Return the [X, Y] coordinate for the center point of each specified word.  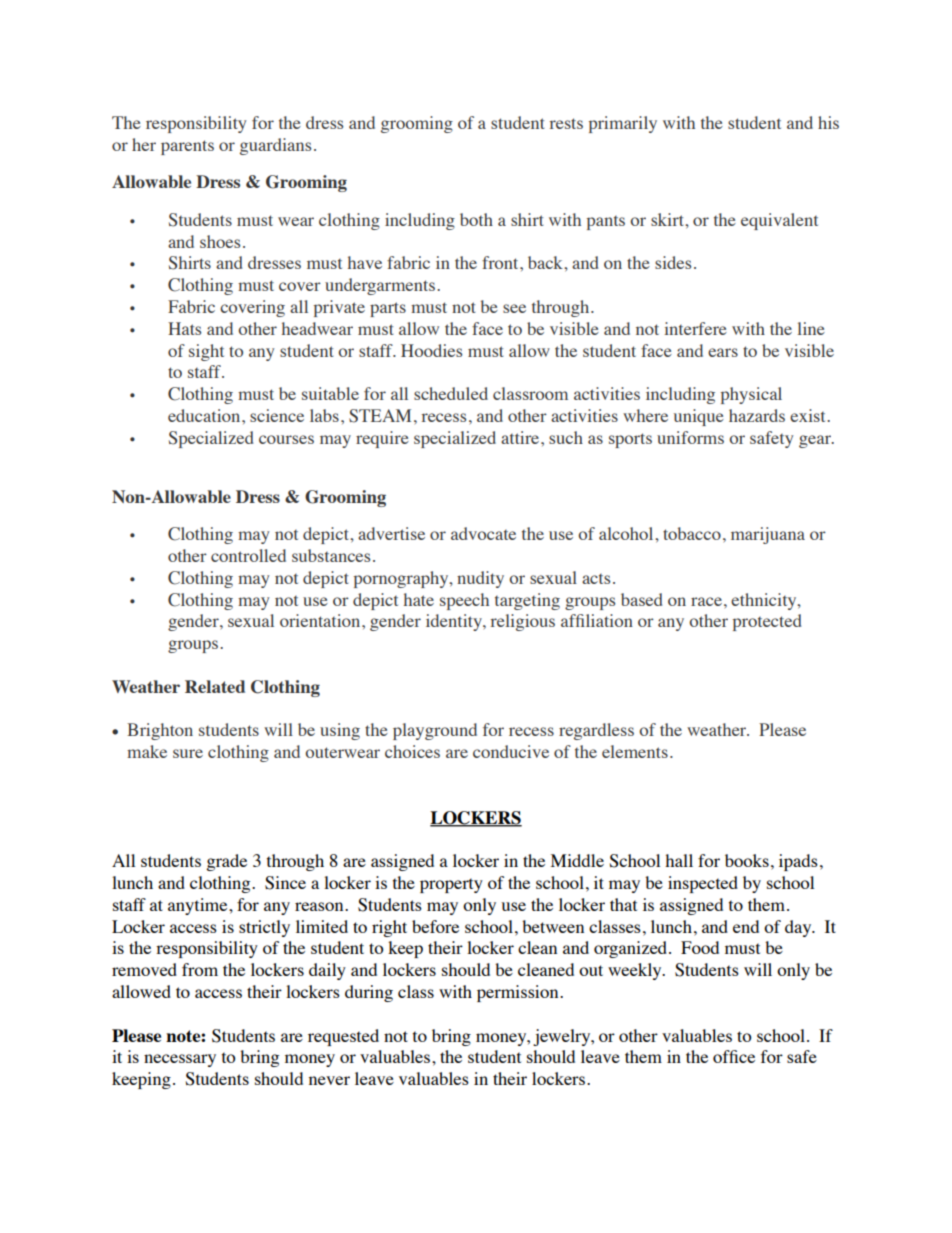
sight [206, 352]
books [747, 860]
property [451, 885]
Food [700, 947]
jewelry [563, 1037]
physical [751, 395]
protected [767, 622]
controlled [248, 555]
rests [566, 123]
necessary [180, 1060]
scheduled [451, 393]
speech [464, 601]
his [828, 122]
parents [187, 147]
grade [226, 862]
